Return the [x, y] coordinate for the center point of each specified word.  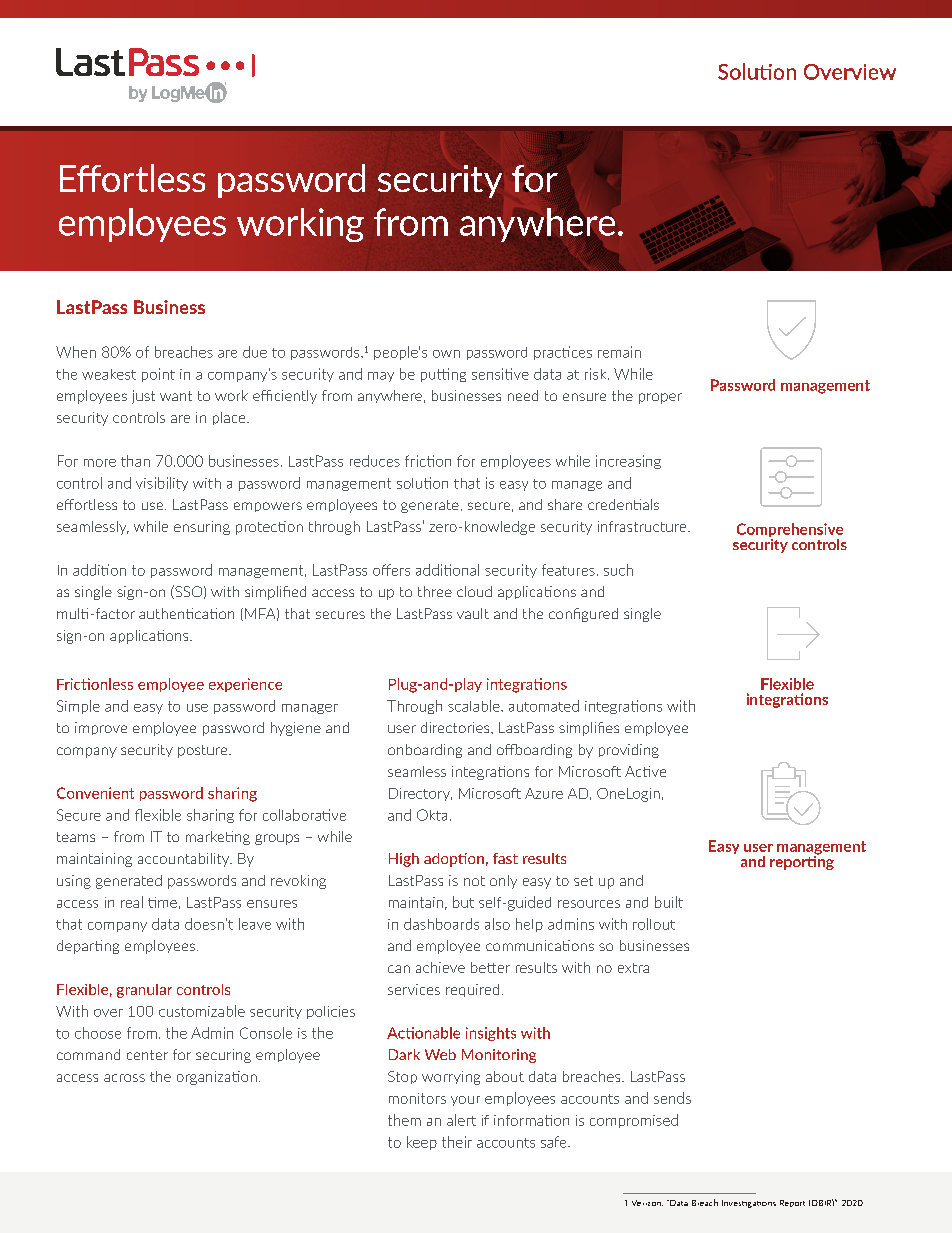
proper [660, 398]
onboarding [425, 751]
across [124, 1078]
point [158, 375]
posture [204, 751]
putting [443, 375]
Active [645, 771]
